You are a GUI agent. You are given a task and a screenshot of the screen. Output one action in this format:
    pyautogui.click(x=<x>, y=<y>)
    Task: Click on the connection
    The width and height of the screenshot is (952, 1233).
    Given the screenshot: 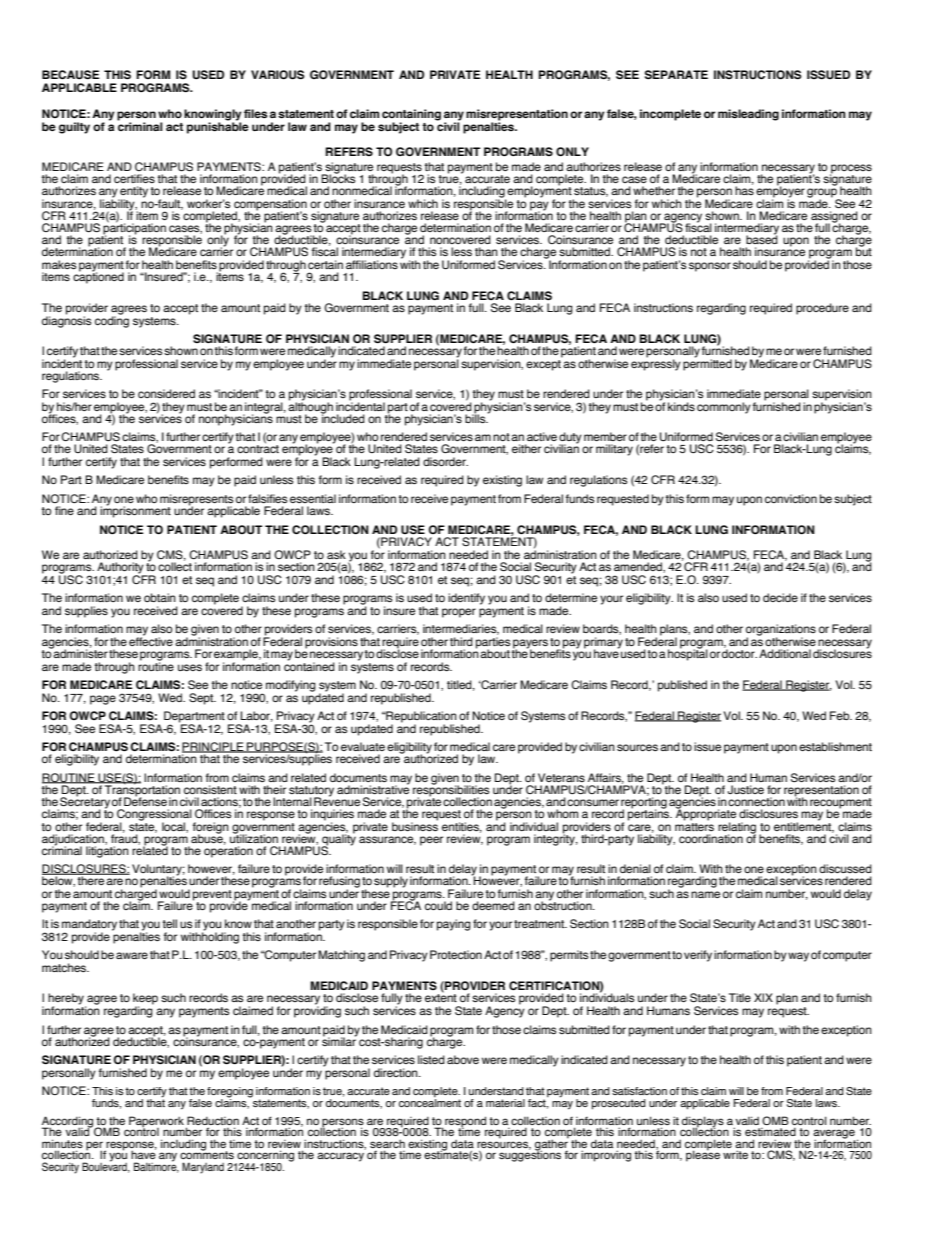 What is the action you would take?
    pyautogui.click(x=756, y=801)
